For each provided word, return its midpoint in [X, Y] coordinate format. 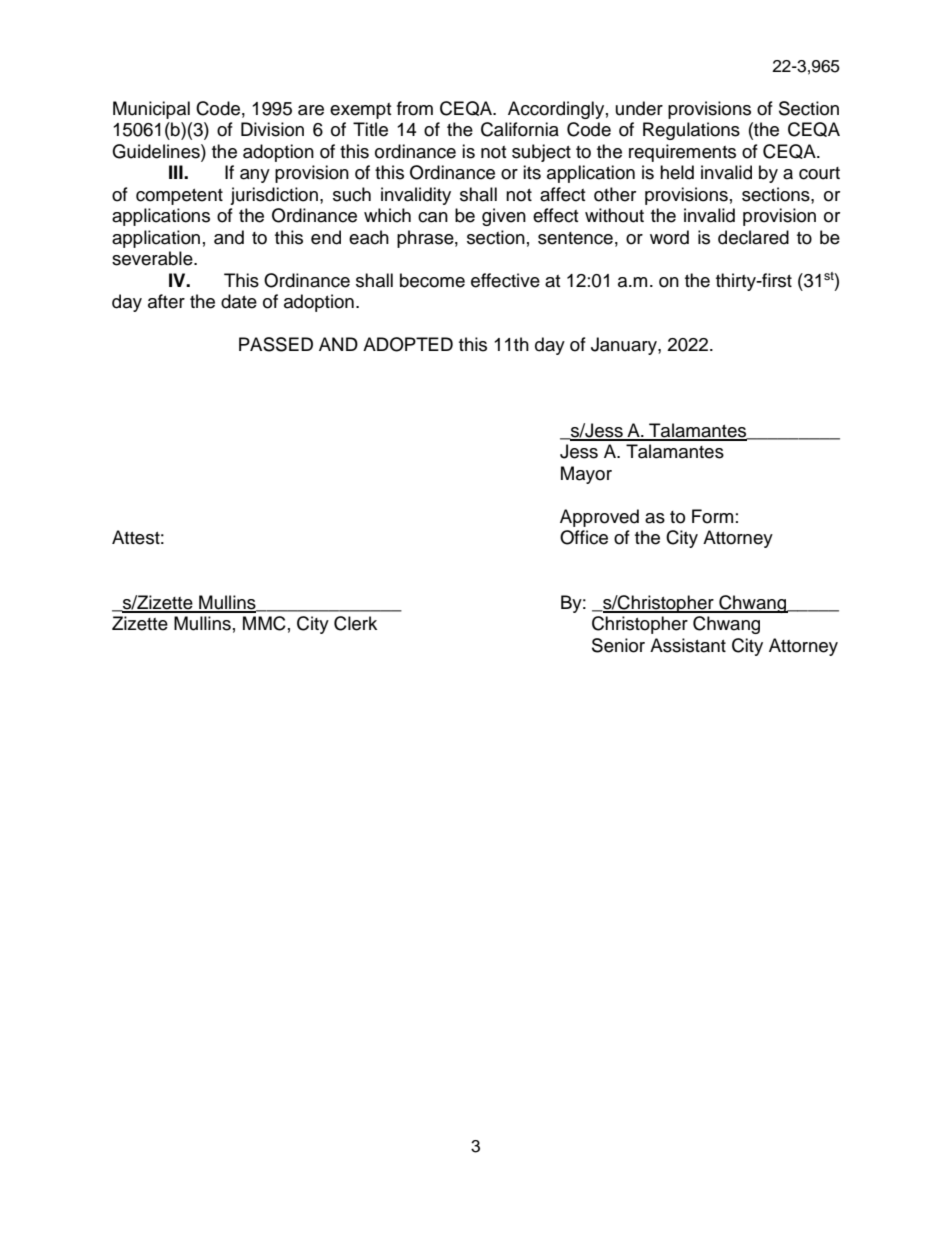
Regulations [691, 131]
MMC [264, 623]
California [520, 129]
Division [272, 129]
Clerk [355, 623]
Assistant [688, 645]
